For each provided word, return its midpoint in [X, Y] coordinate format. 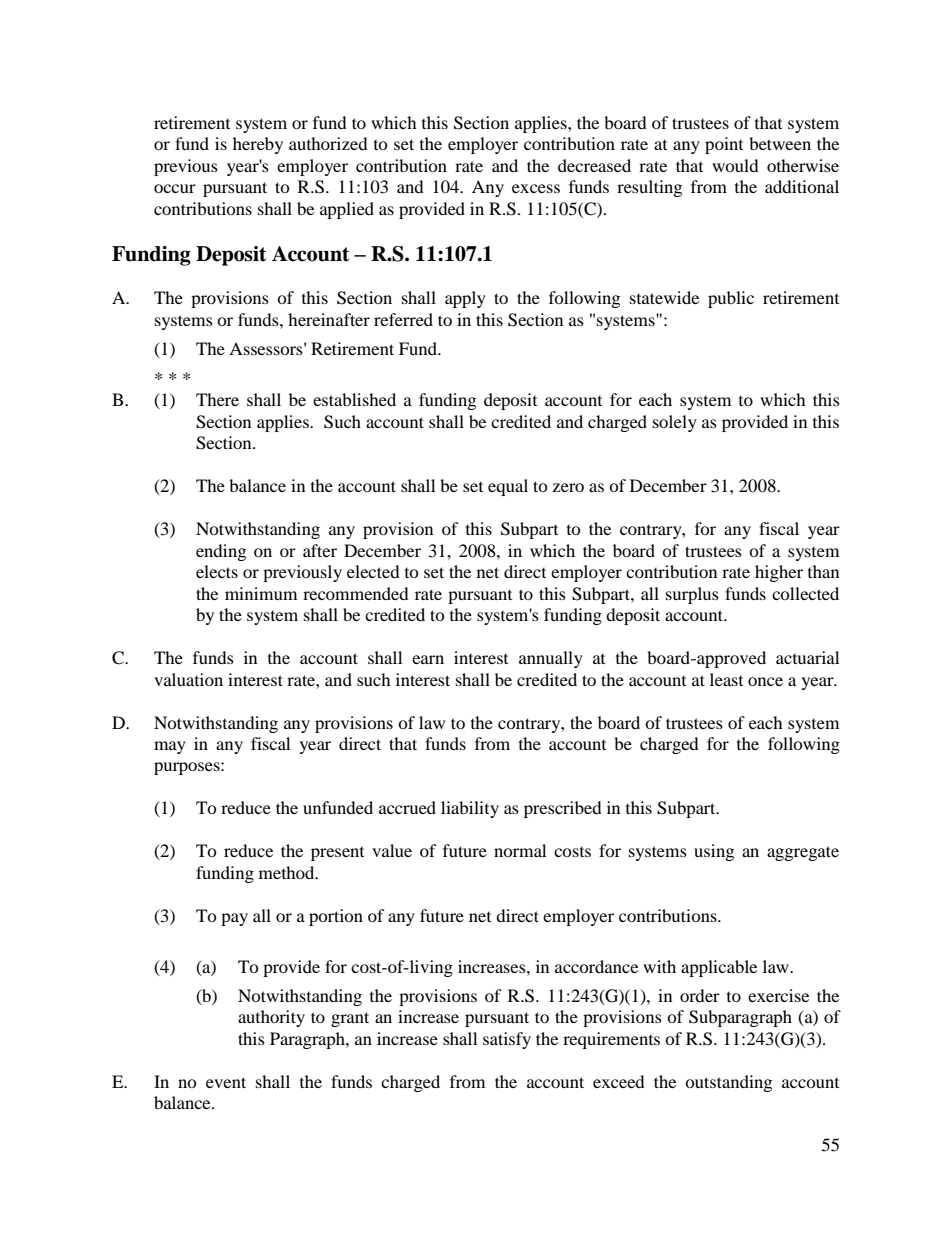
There [217, 399]
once [765, 681]
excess [536, 188]
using [714, 852]
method [288, 872]
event [226, 1082]
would [735, 165]
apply [465, 299]
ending [221, 552]
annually [551, 659]
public [731, 299]
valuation [188, 679]
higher [779, 573]
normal [520, 850]
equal [508, 487]
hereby [258, 145]
